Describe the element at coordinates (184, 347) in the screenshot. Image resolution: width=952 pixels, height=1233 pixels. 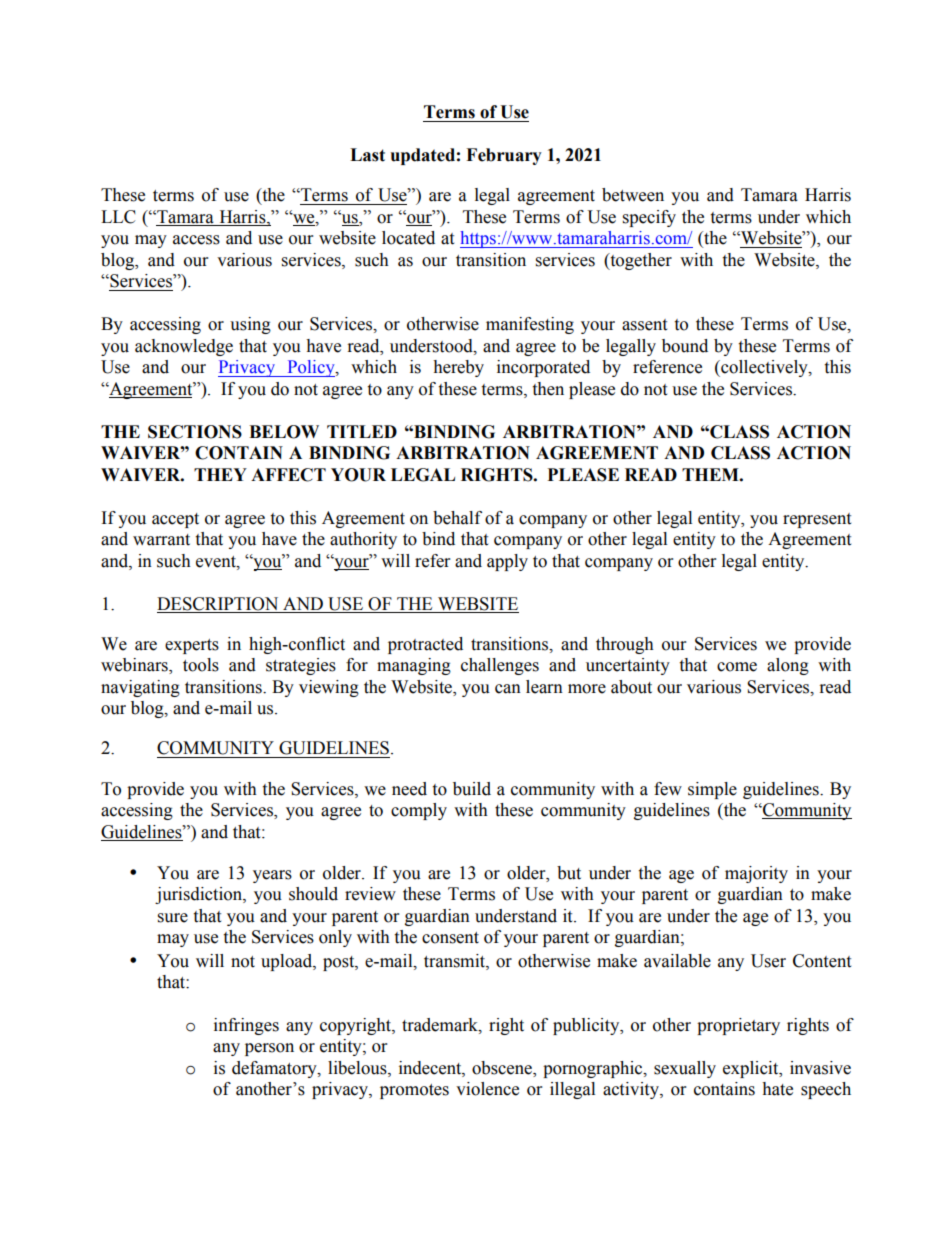
I see `acknowledge` at that location.
